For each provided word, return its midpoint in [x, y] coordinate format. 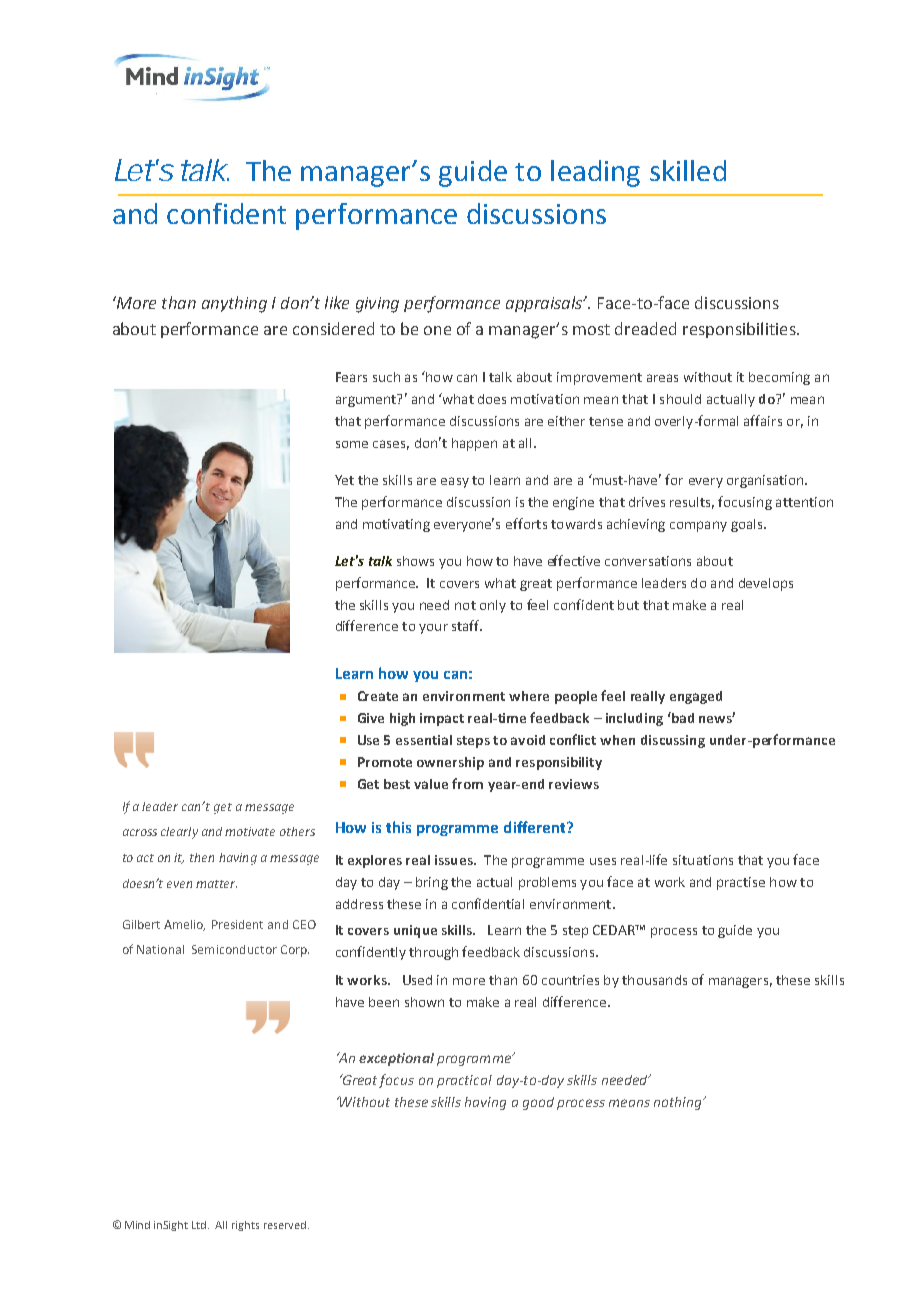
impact [442, 719]
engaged [696, 697]
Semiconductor [234, 949]
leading [595, 173]
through [433, 953]
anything [234, 304]
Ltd [200, 1225]
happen [474, 444]
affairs [763, 420]
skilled [688, 170]
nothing [679, 1103]
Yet [344, 480]
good [538, 1103]
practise [741, 883]
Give [371, 718]
